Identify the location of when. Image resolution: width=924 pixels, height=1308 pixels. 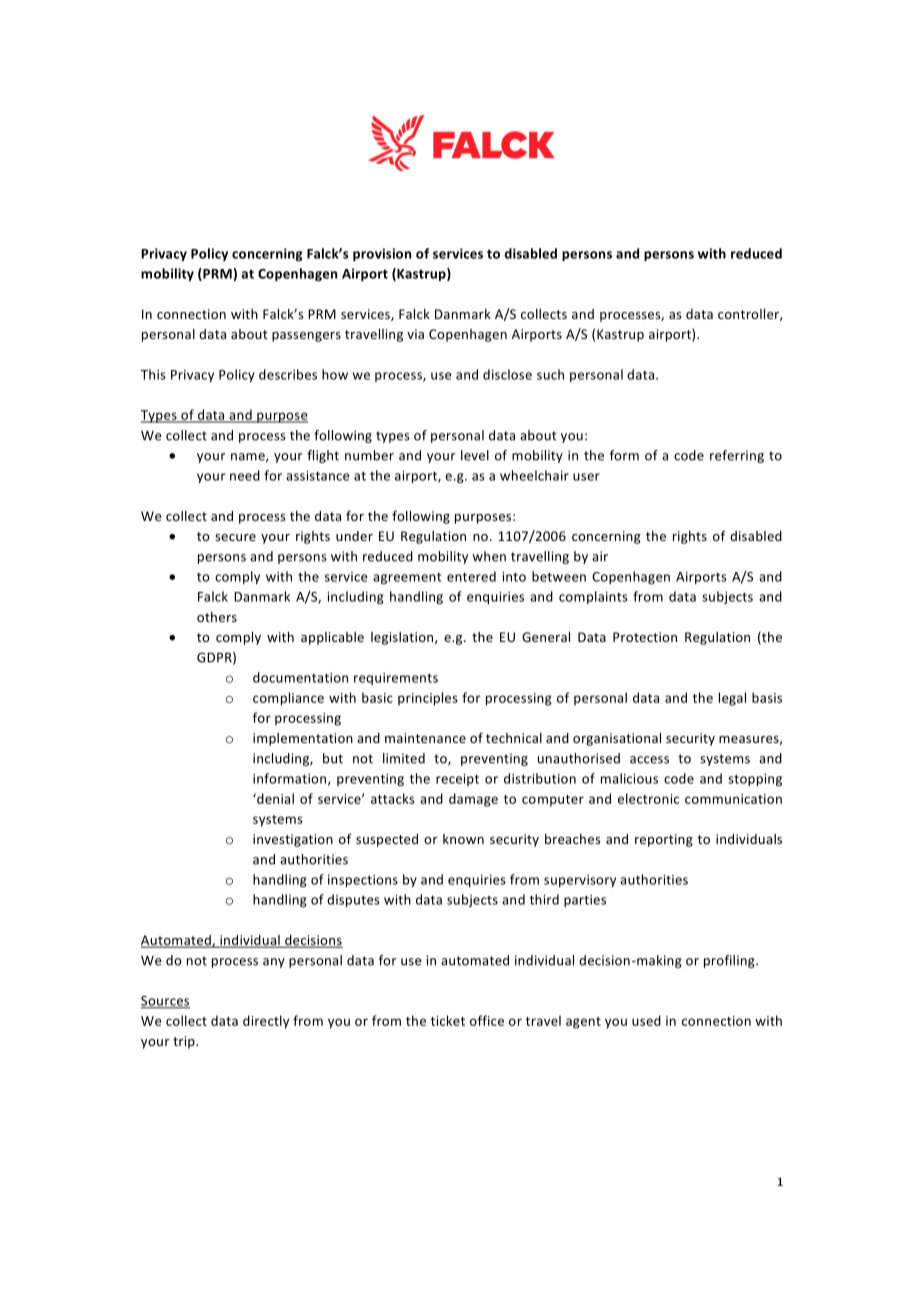
(489, 556).
